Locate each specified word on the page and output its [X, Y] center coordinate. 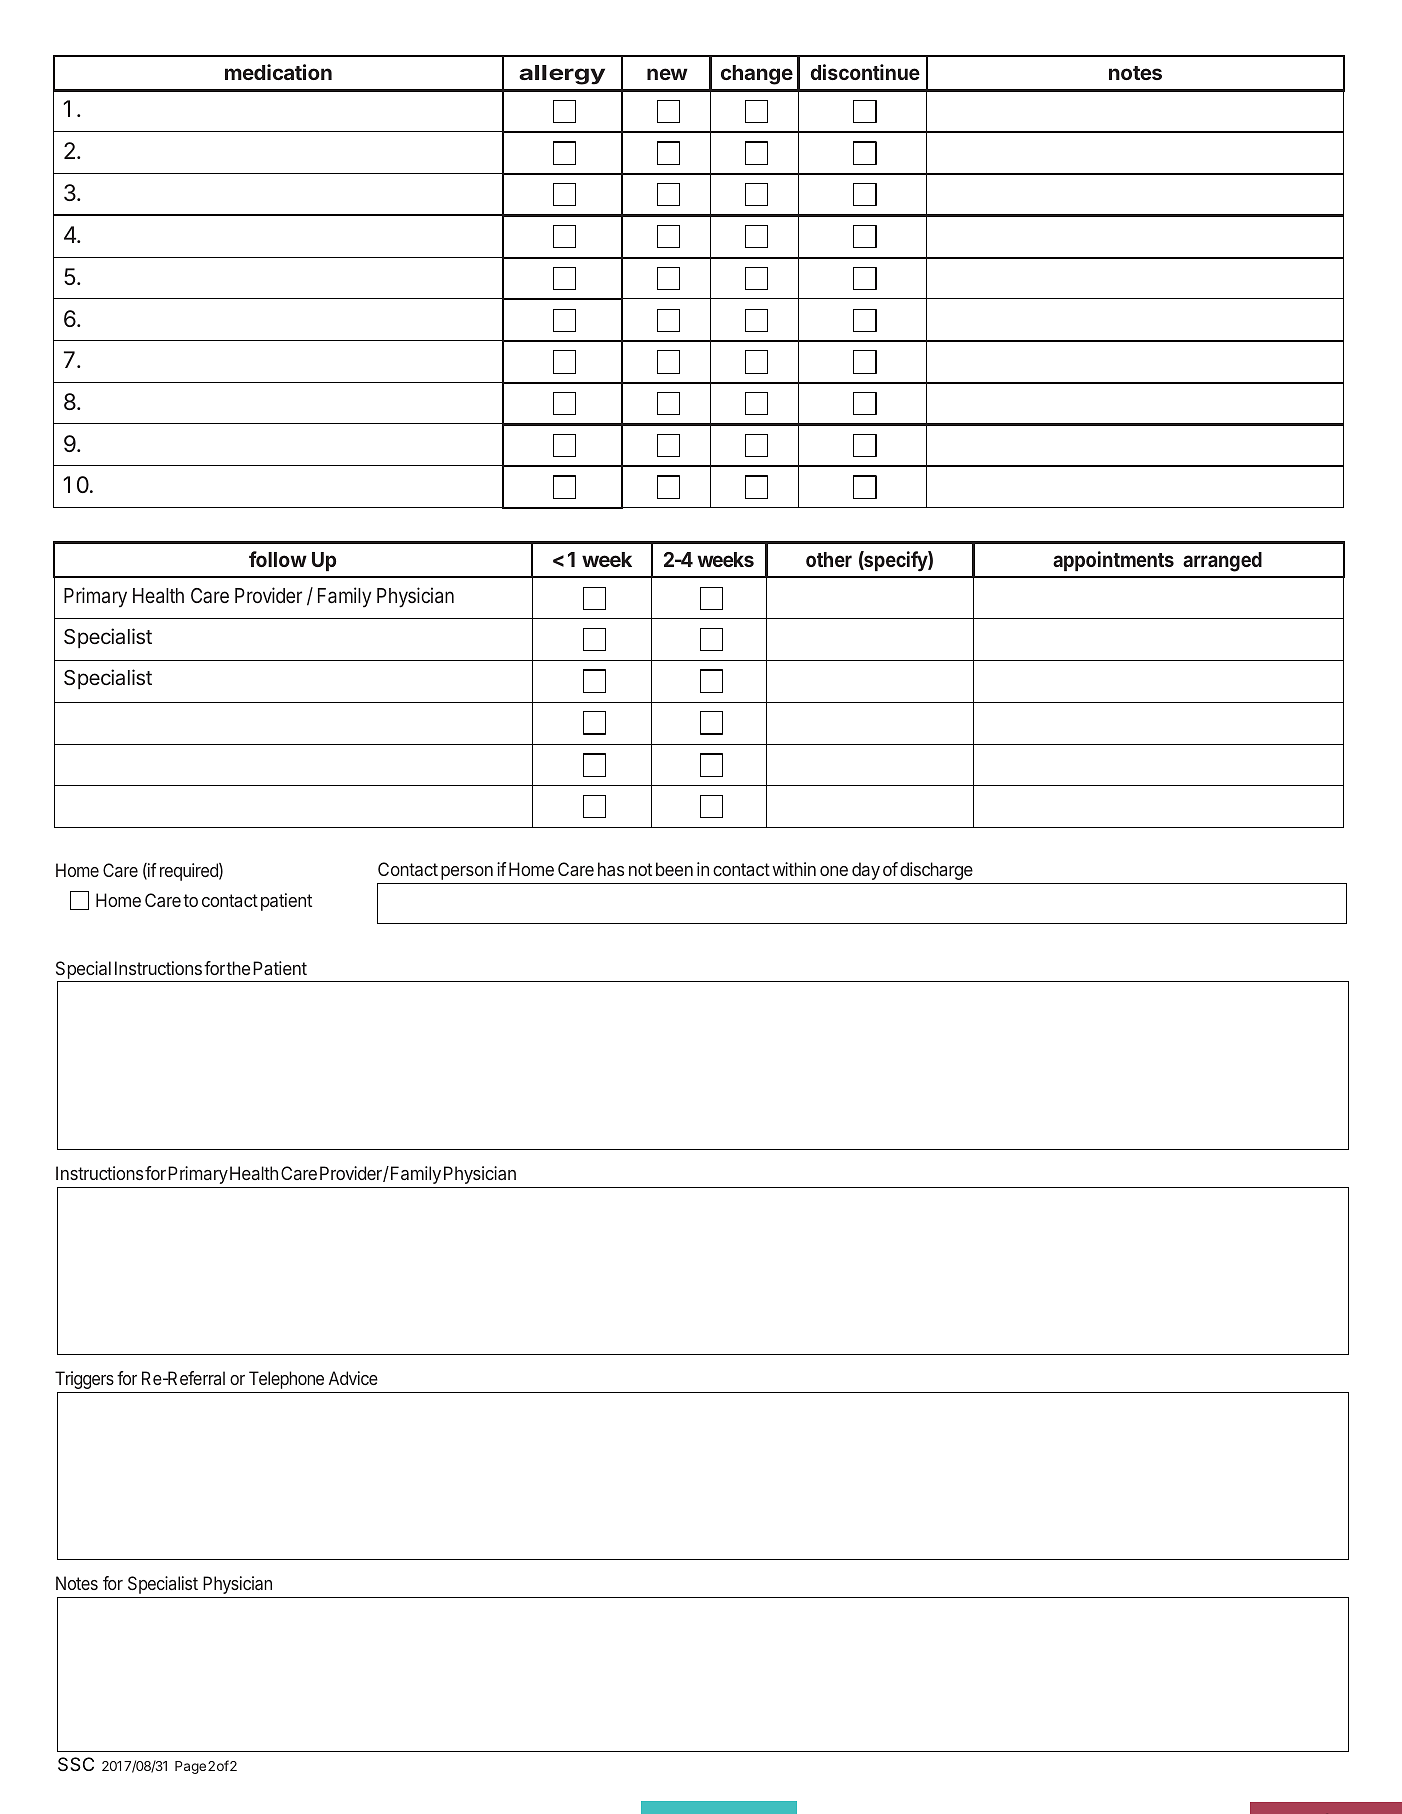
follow [278, 559]
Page [190, 1767]
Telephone [286, 1380]
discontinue [865, 72]
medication [278, 72]
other [829, 559]
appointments [1113, 561]
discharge [936, 871]
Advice [353, 1378]
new [667, 74]
